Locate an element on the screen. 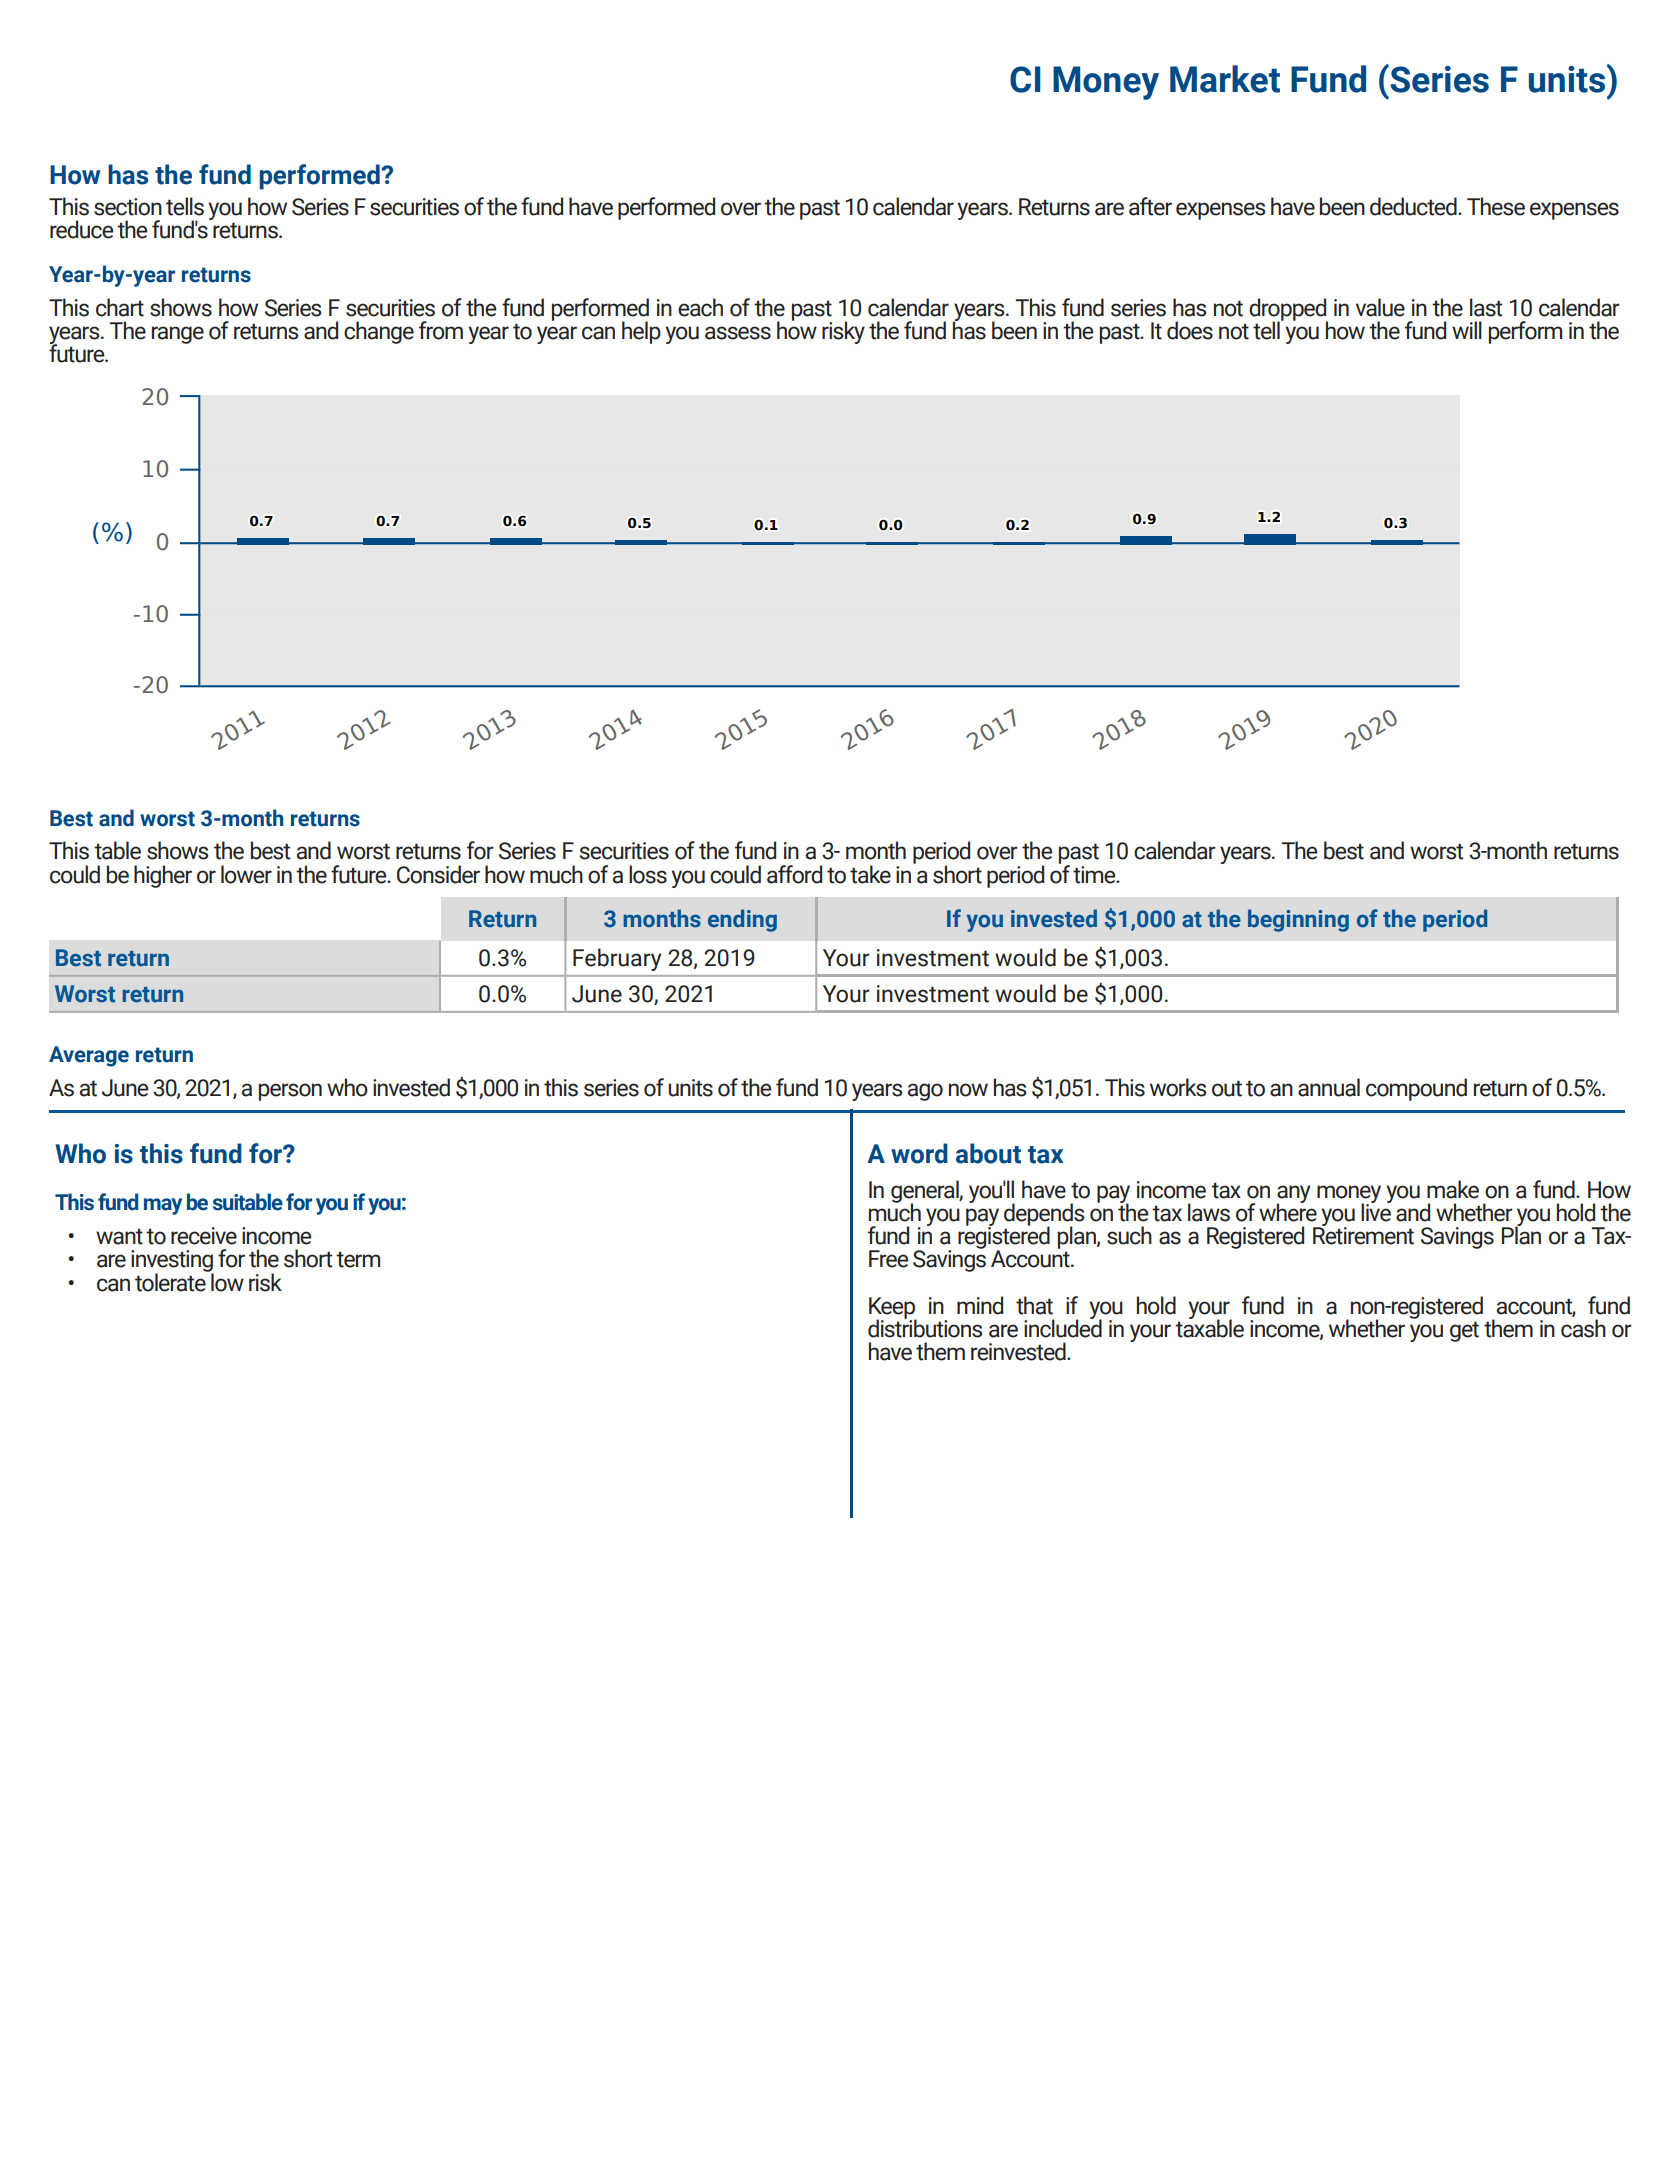 Image resolution: width=1668 pixels, height=2158 pixels. compound is located at coordinates (1416, 1089).
